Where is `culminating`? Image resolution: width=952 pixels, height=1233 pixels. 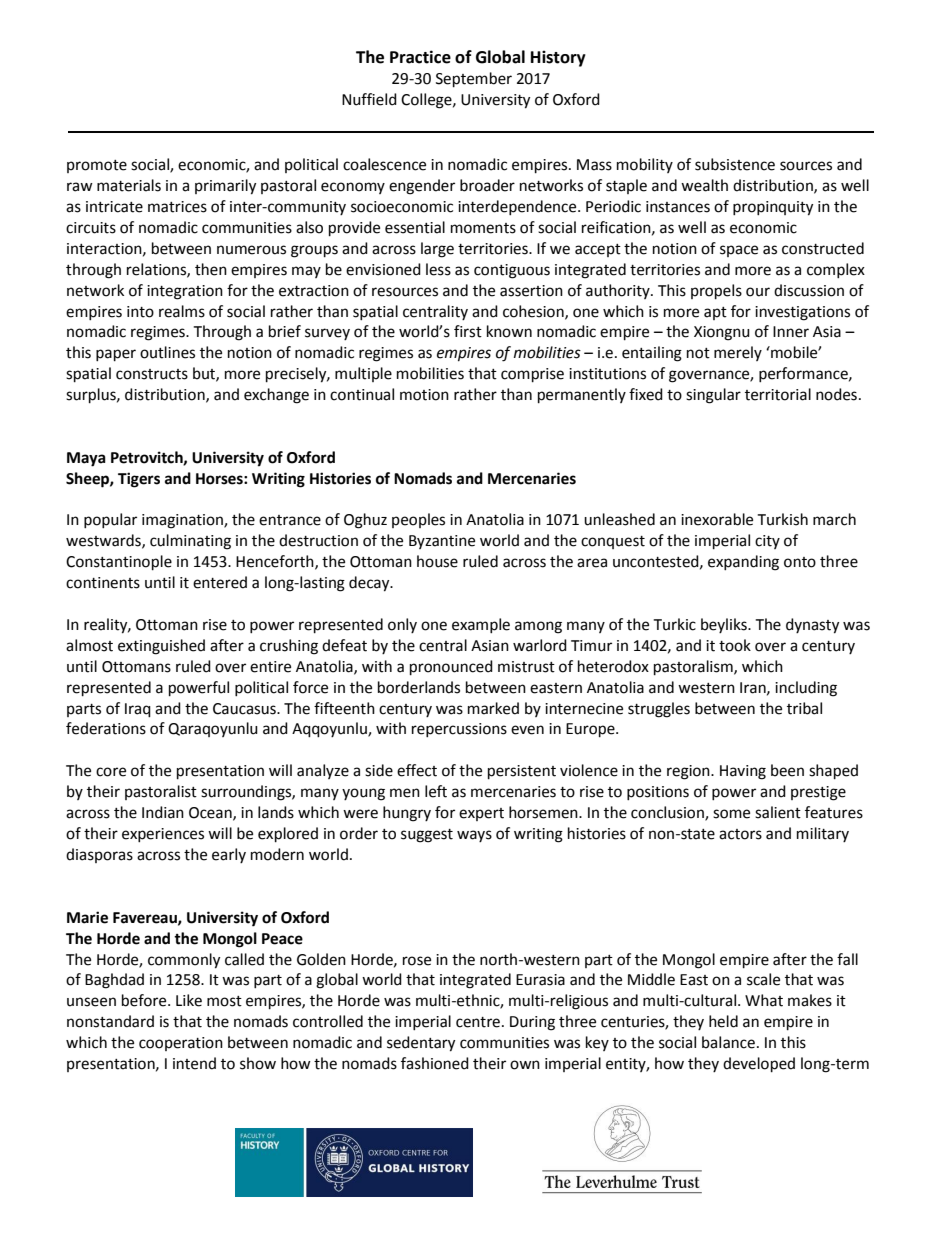 culminating is located at coordinates (190, 542).
